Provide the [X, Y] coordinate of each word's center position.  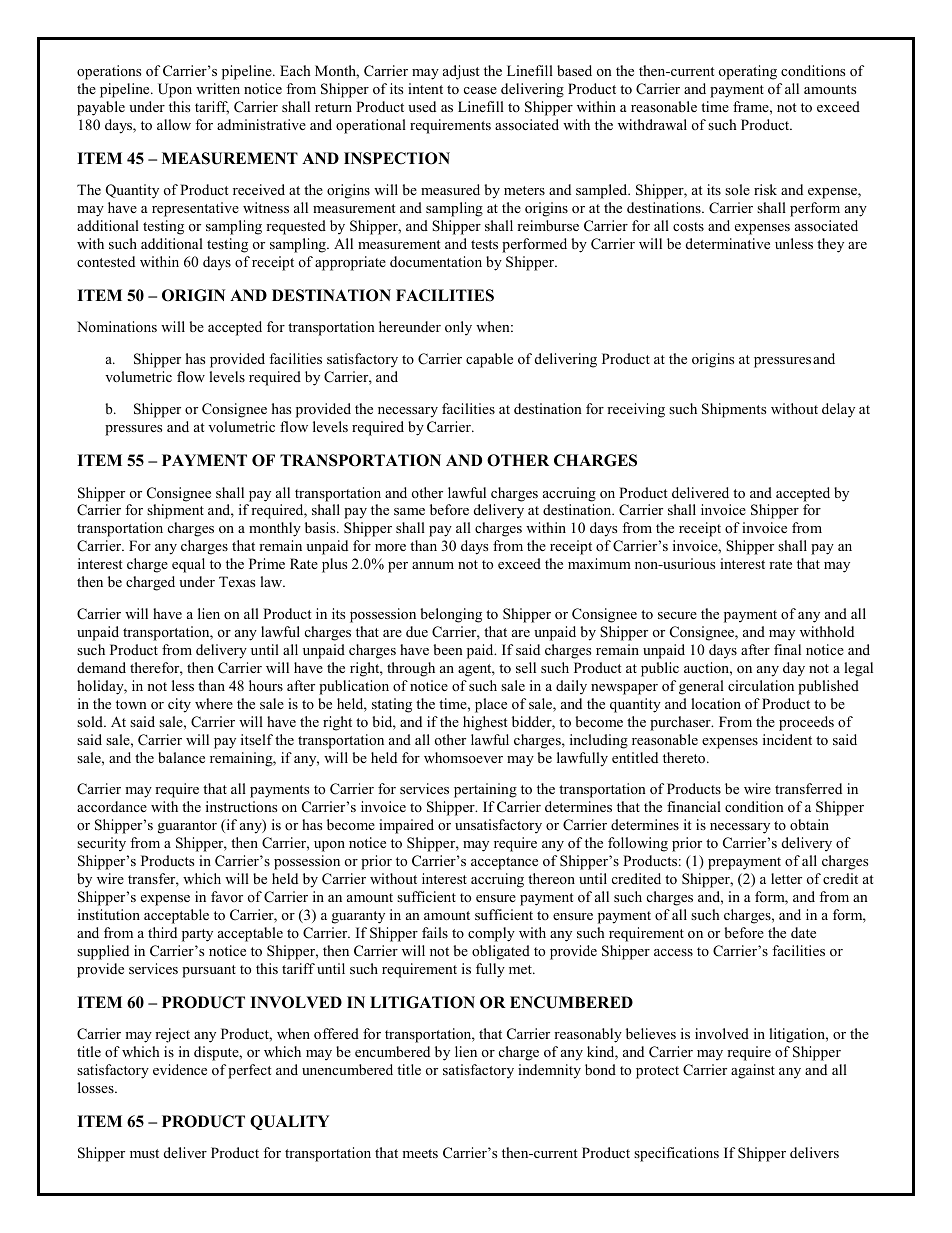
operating [748, 72]
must [144, 1153]
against [753, 1071]
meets [420, 1153]
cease [480, 90]
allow [174, 124]
